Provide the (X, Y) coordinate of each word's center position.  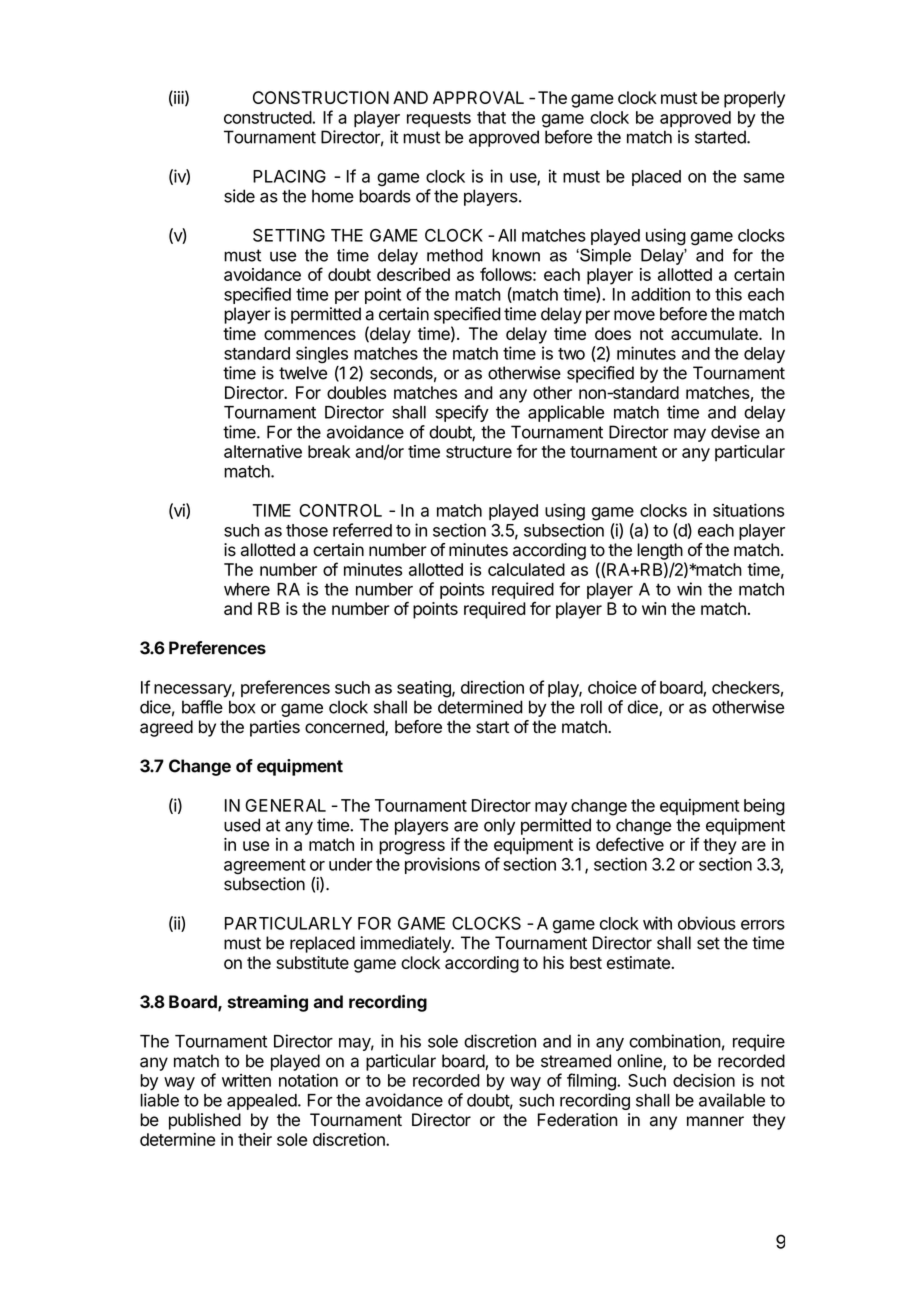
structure (479, 452)
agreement (265, 867)
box (242, 707)
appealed (262, 1102)
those (307, 530)
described (413, 274)
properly (754, 99)
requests (439, 119)
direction (492, 687)
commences (310, 335)
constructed (268, 117)
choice (612, 687)
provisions (442, 865)
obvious (707, 923)
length (660, 551)
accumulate (715, 333)
